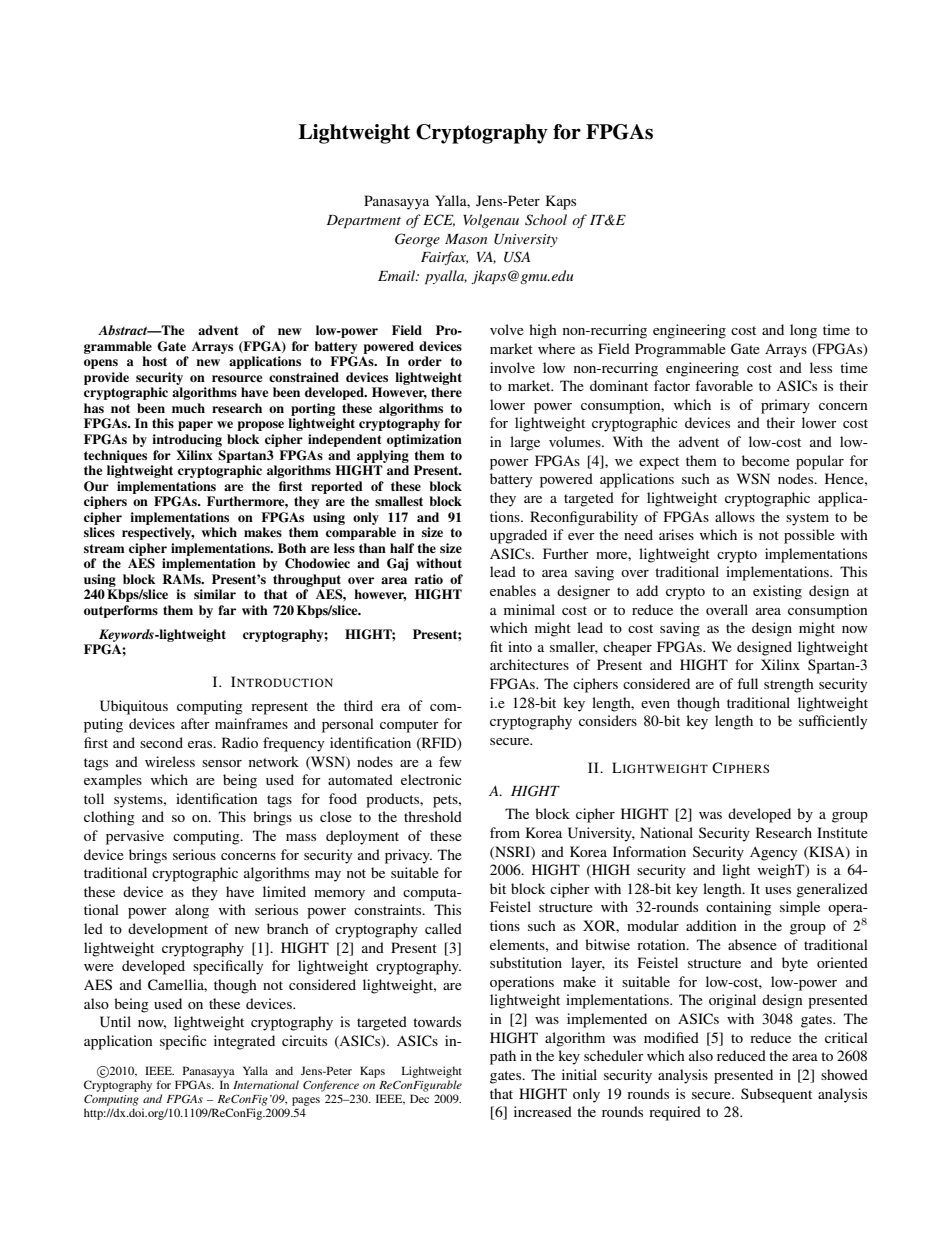 The width and height of the screenshot is (952, 1233). I want to click on integrated, so click(244, 1042).
